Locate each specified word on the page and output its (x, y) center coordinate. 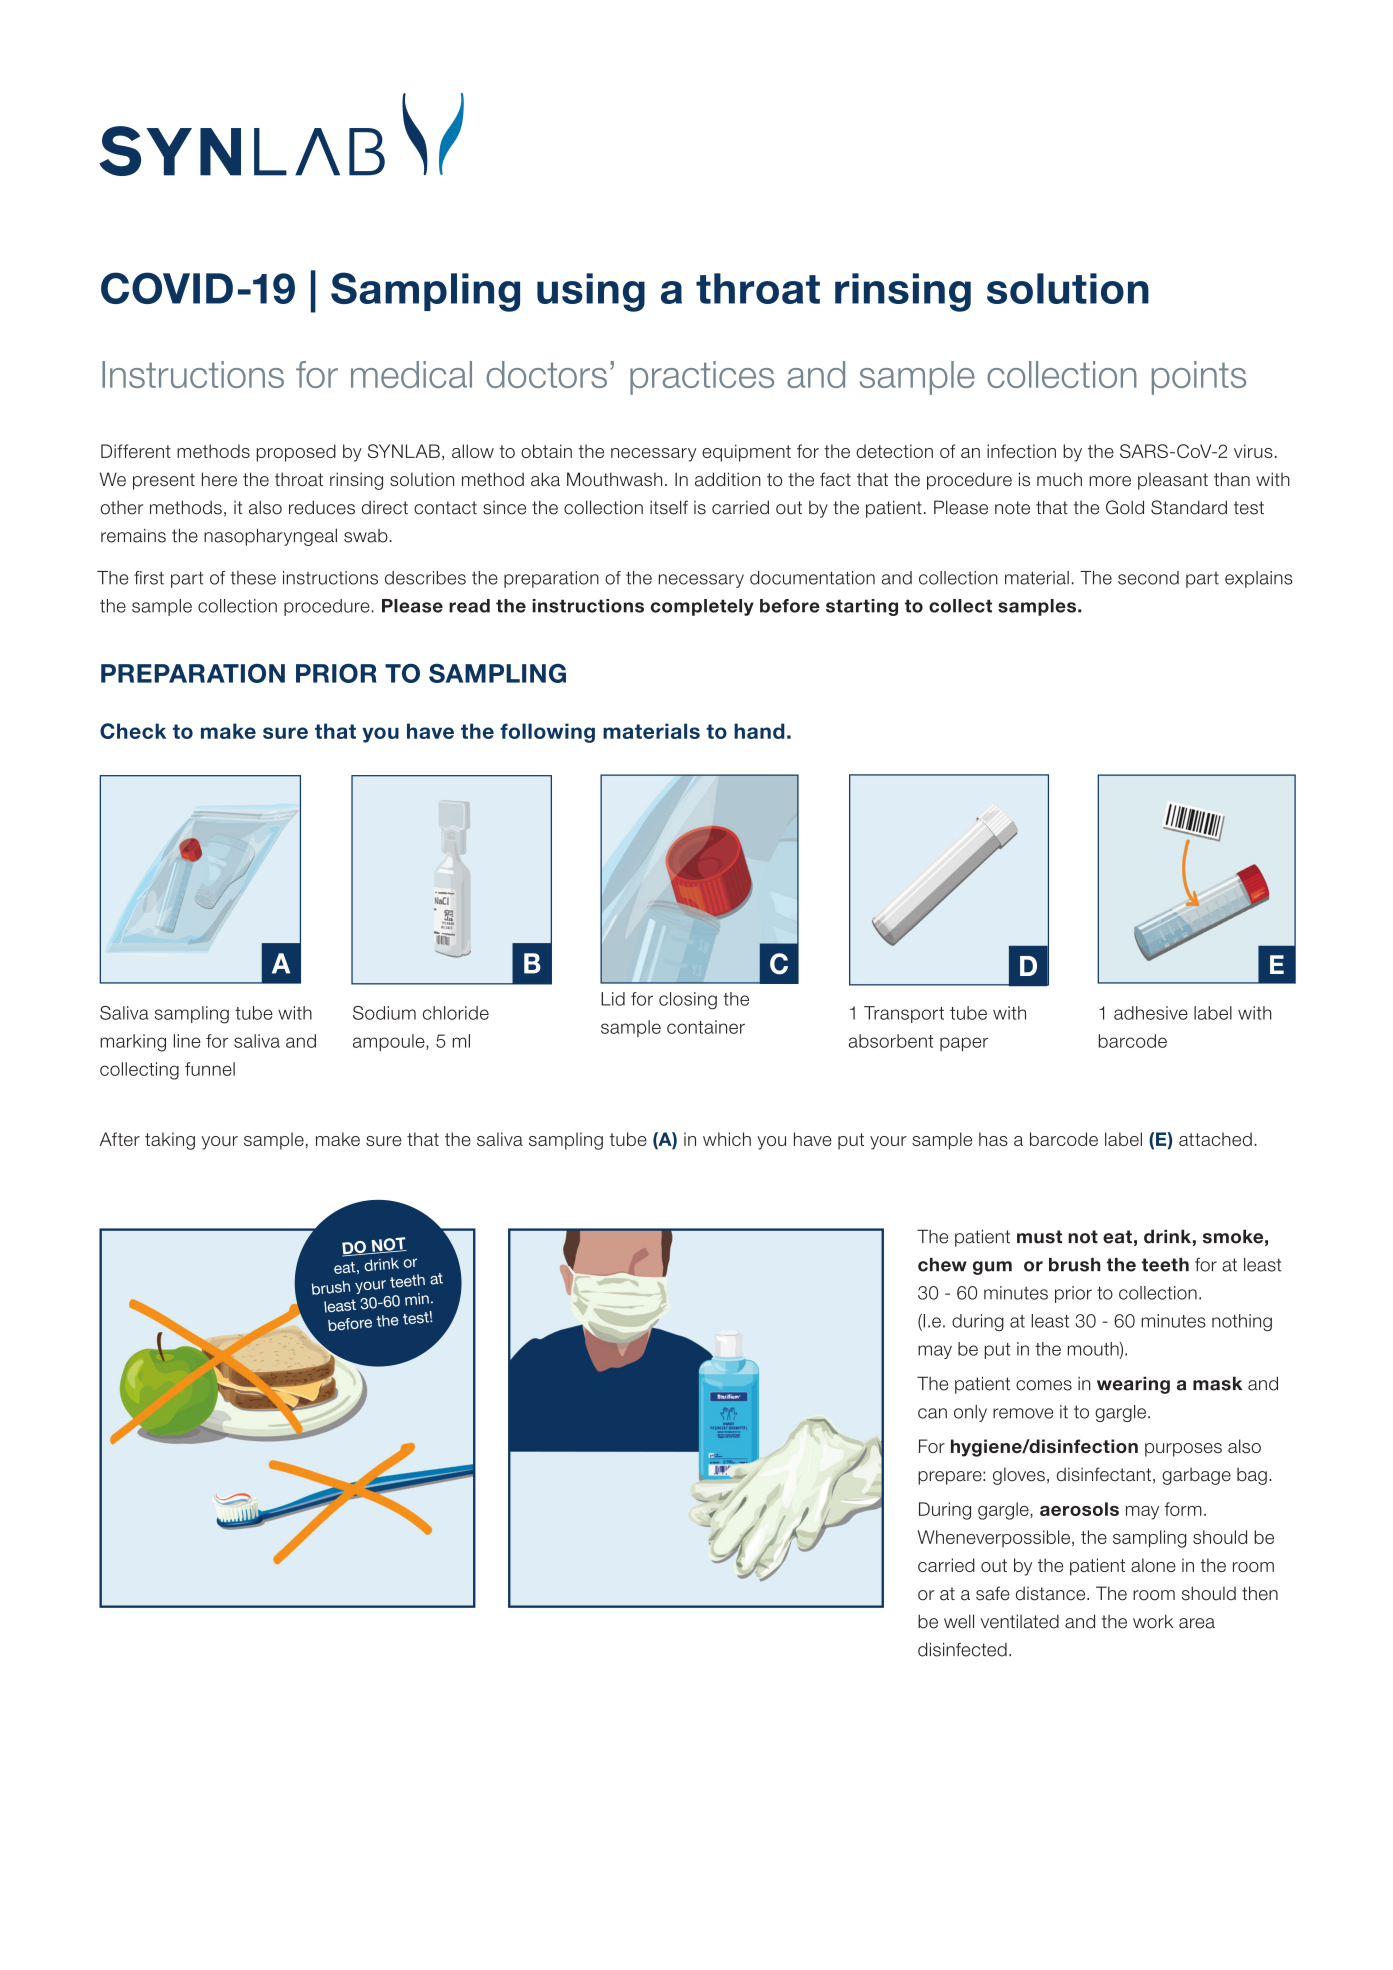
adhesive (1151, 1013)
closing (688, 1001)
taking (170, 1141)
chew (942, 1265)
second (1148, 578)
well (959, 1621)
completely (702, 607)
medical (411, 374)
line (187, 1041)
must (1039, 1237)
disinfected (962, 1649)
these (253, 578)
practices (702, 378)
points (1199, 378)
